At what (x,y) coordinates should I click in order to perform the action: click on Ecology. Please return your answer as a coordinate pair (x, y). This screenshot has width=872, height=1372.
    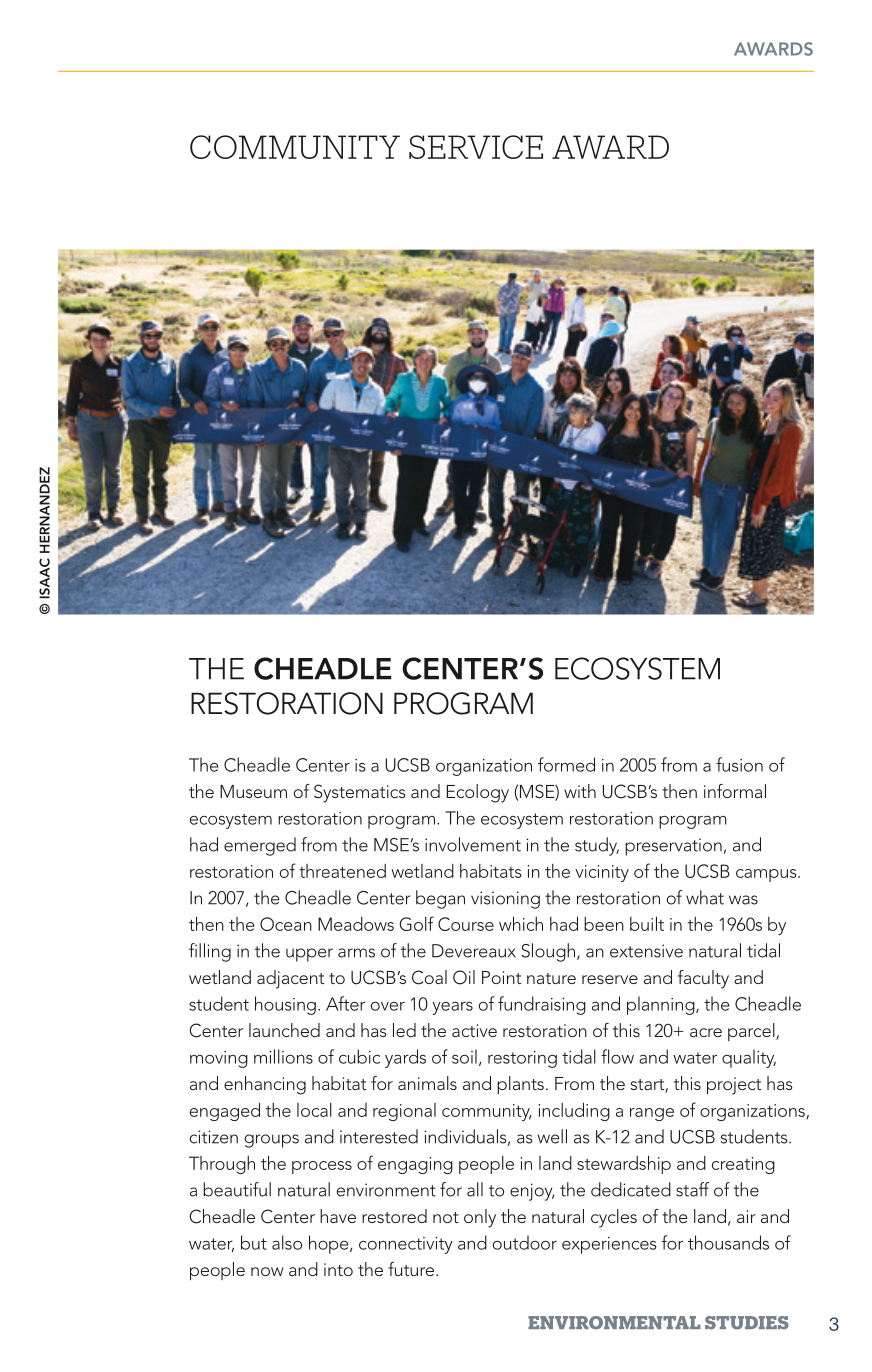
    Looking at the image, I should click on (478, 793).
